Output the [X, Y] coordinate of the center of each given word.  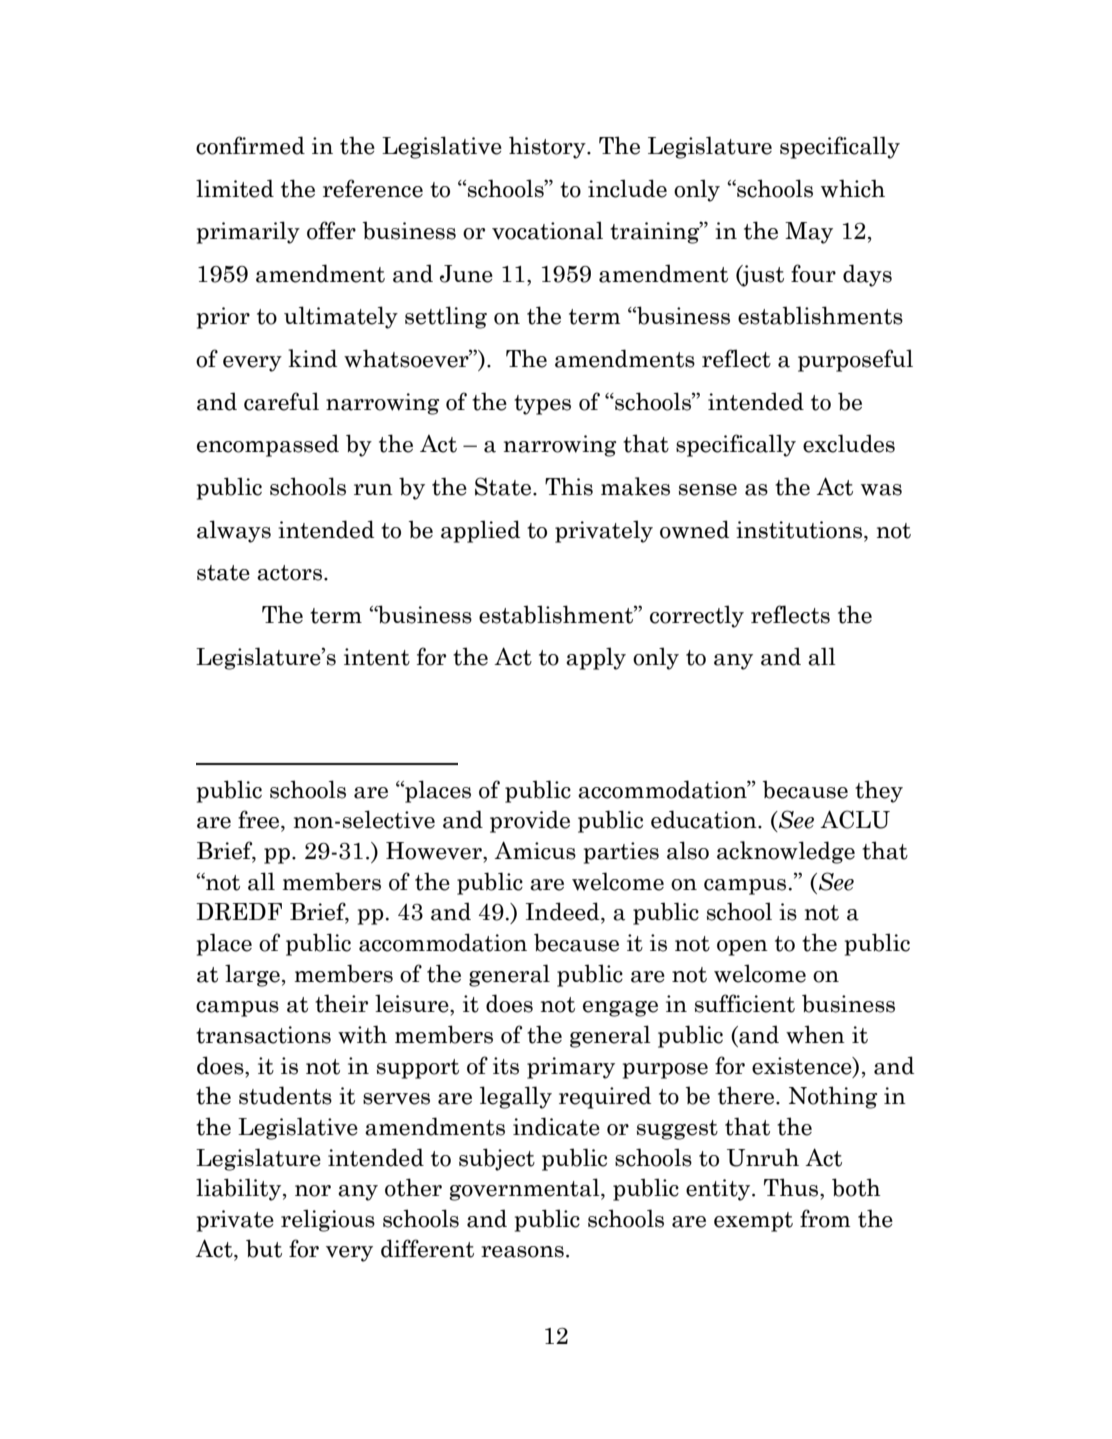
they [879, 791]
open [742, 948]
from [825, 1218]
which [853, 188]
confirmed [250, 145]
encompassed [268, 445]
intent [377, 657]
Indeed [564, 912]
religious [328, 1220]
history [548, 147]
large [252, 975]
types [542, 405]
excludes [849, 443]
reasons [522, 1252]
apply [596, 658]
